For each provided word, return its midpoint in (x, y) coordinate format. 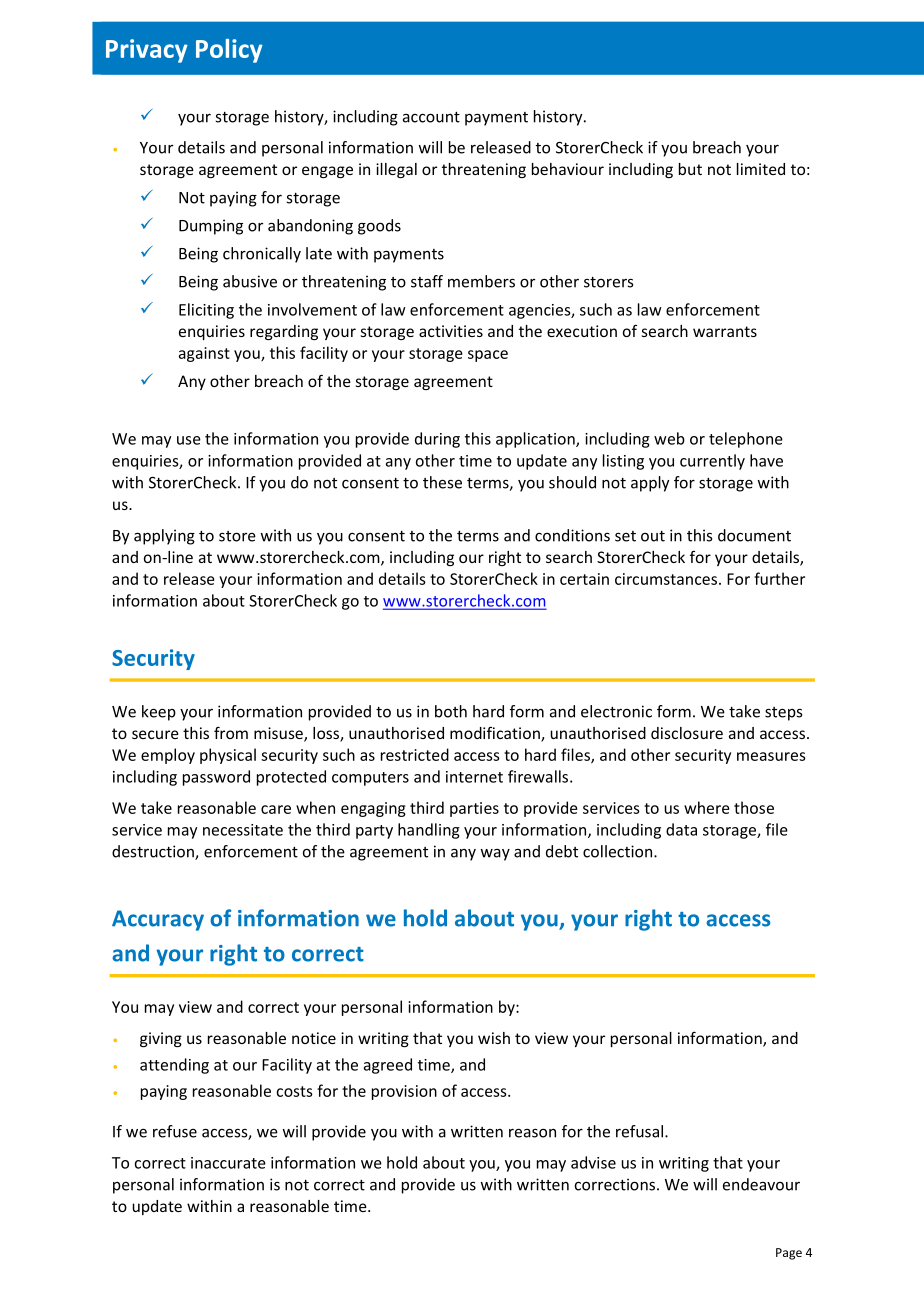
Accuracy (158, 920)
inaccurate (228, 1163)
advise (593, 1162)
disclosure (687, 733)
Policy (229, 51)
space (488, 356)
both (451, 711)
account (431, 117)
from (231, 732)
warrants (725, 331)
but (690, 169)
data (681, 829)
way (495, 855)
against (204, 354)
